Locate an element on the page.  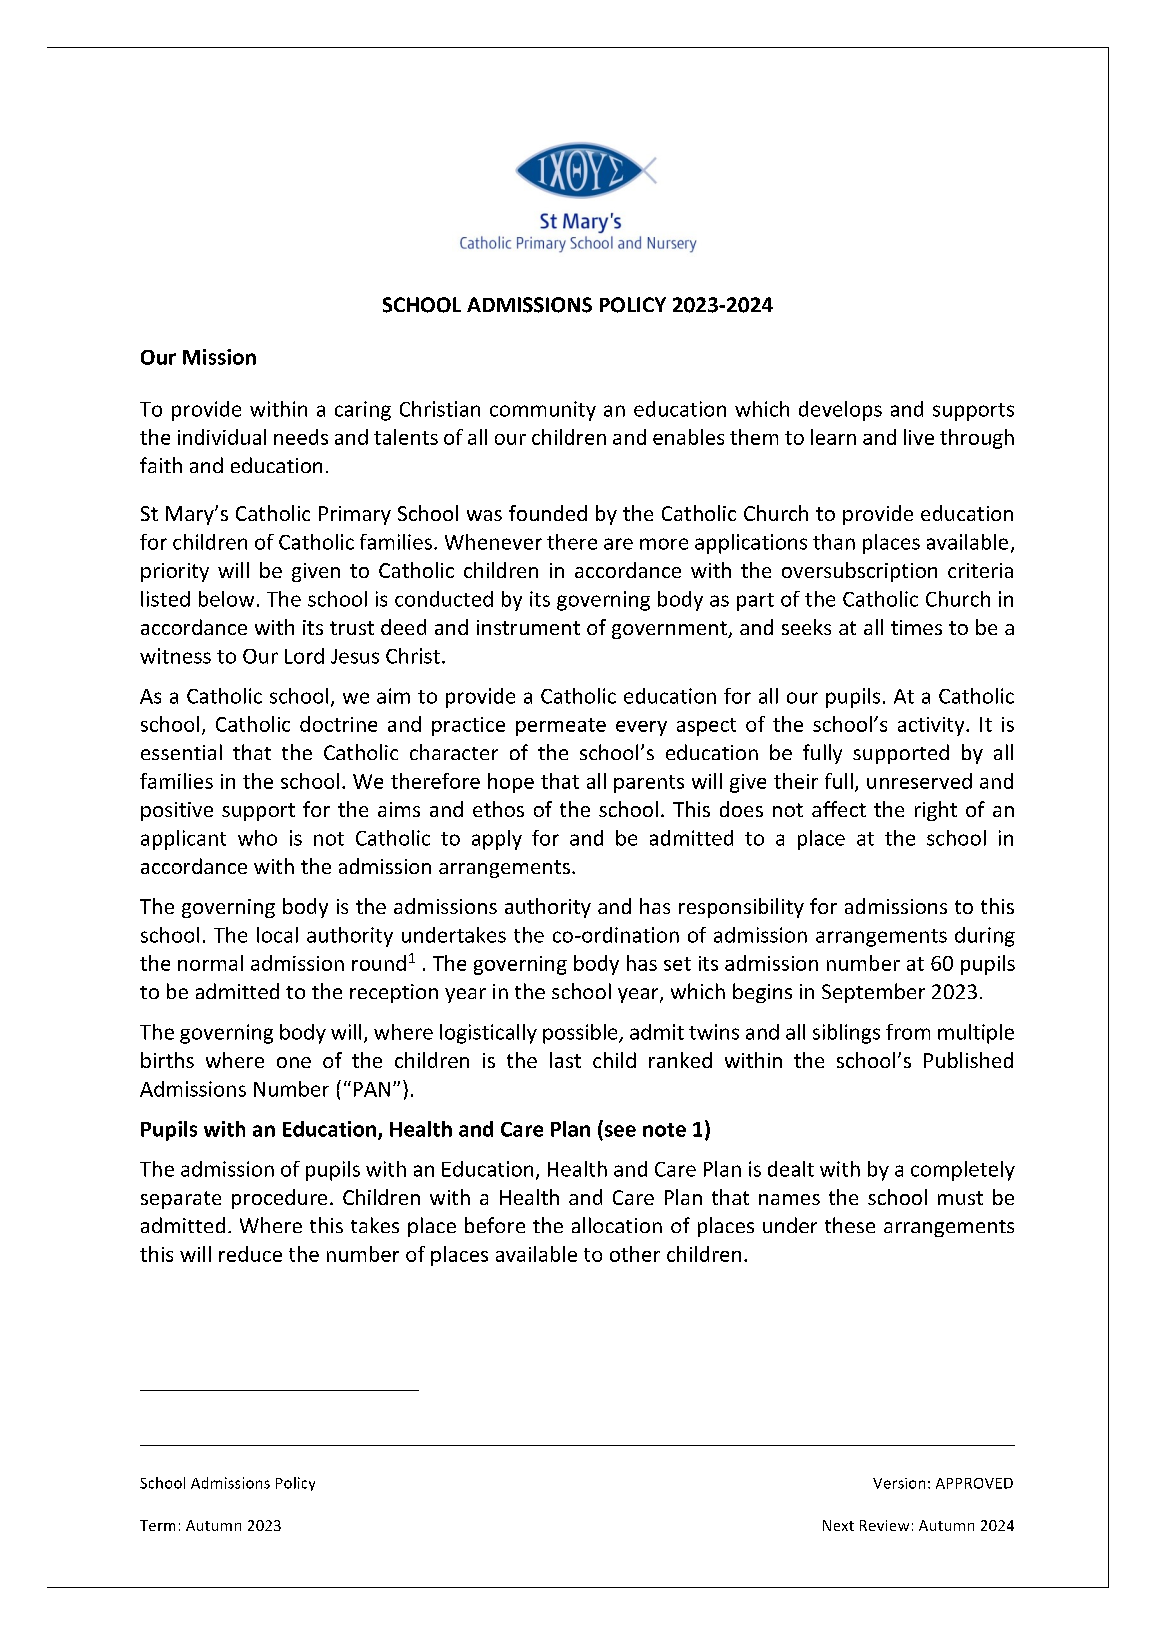
procedure is located at coordinates (279, 1199).
